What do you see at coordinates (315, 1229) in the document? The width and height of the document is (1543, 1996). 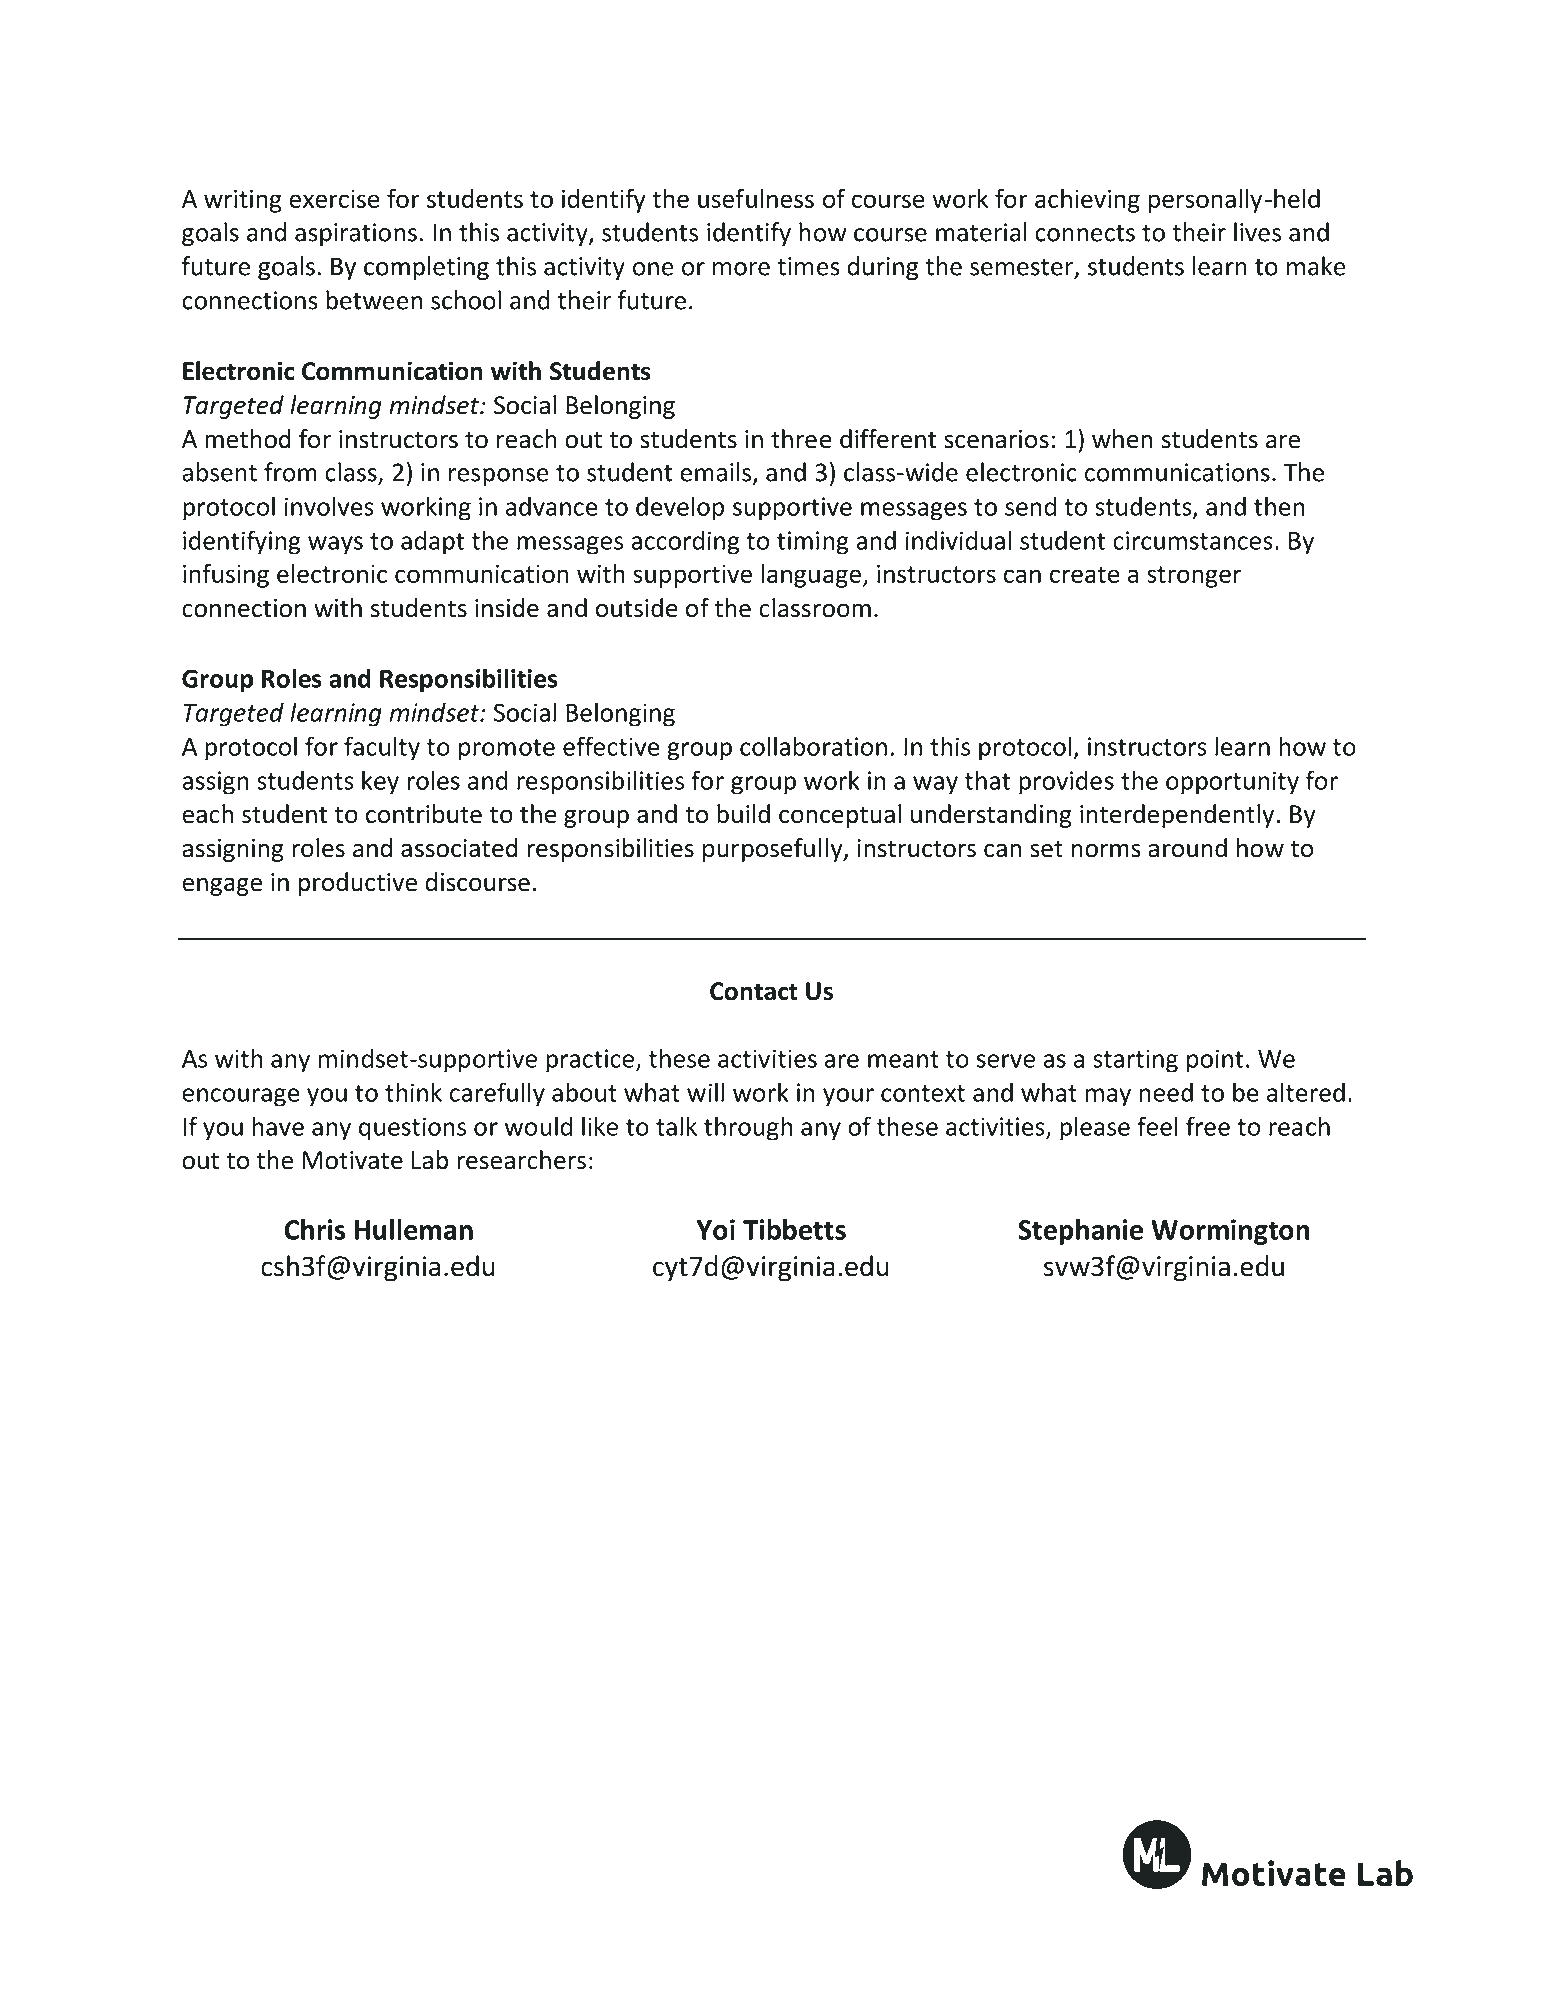 I see `Chris` at bounding box center [315, 1229].
